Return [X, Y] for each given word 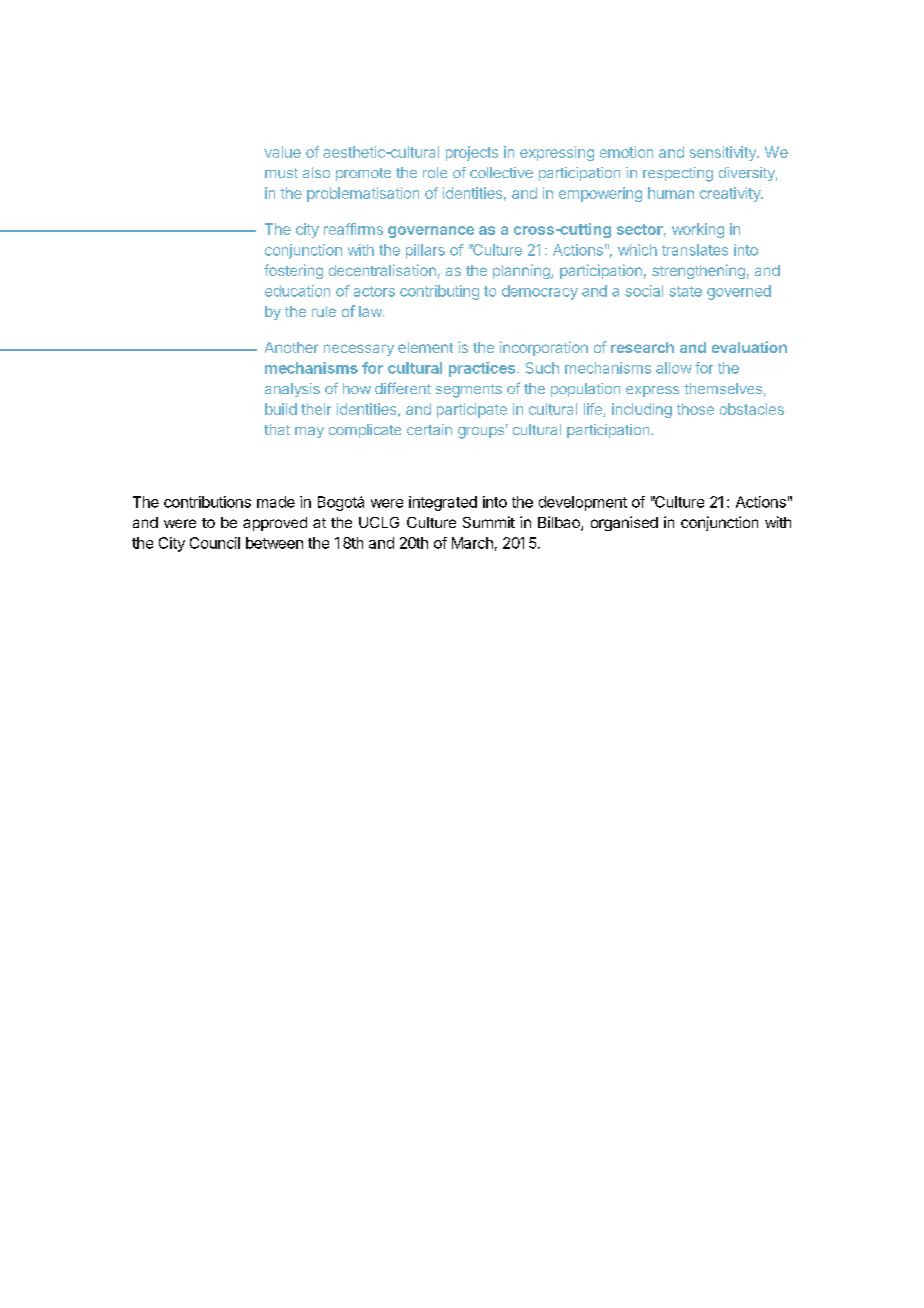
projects [472, 153]
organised [624, 523]
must [281, 173]
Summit [489, 522]
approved [275, 524]
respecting [678, 174]
